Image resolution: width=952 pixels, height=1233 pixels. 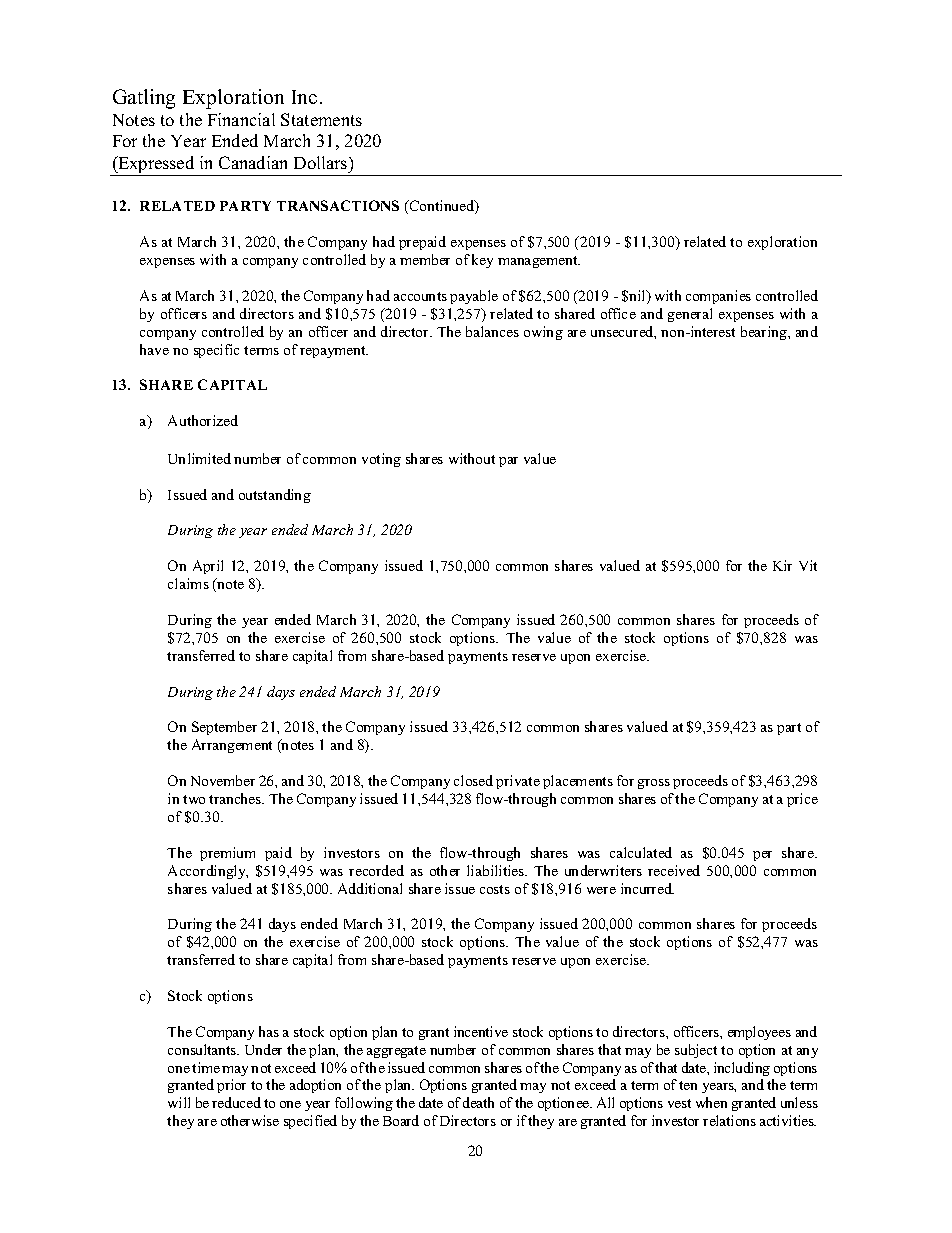 What do you see at coordinates (241, 119) in the screenshot?
I see `Financial` at bounding box center [241, 119].
